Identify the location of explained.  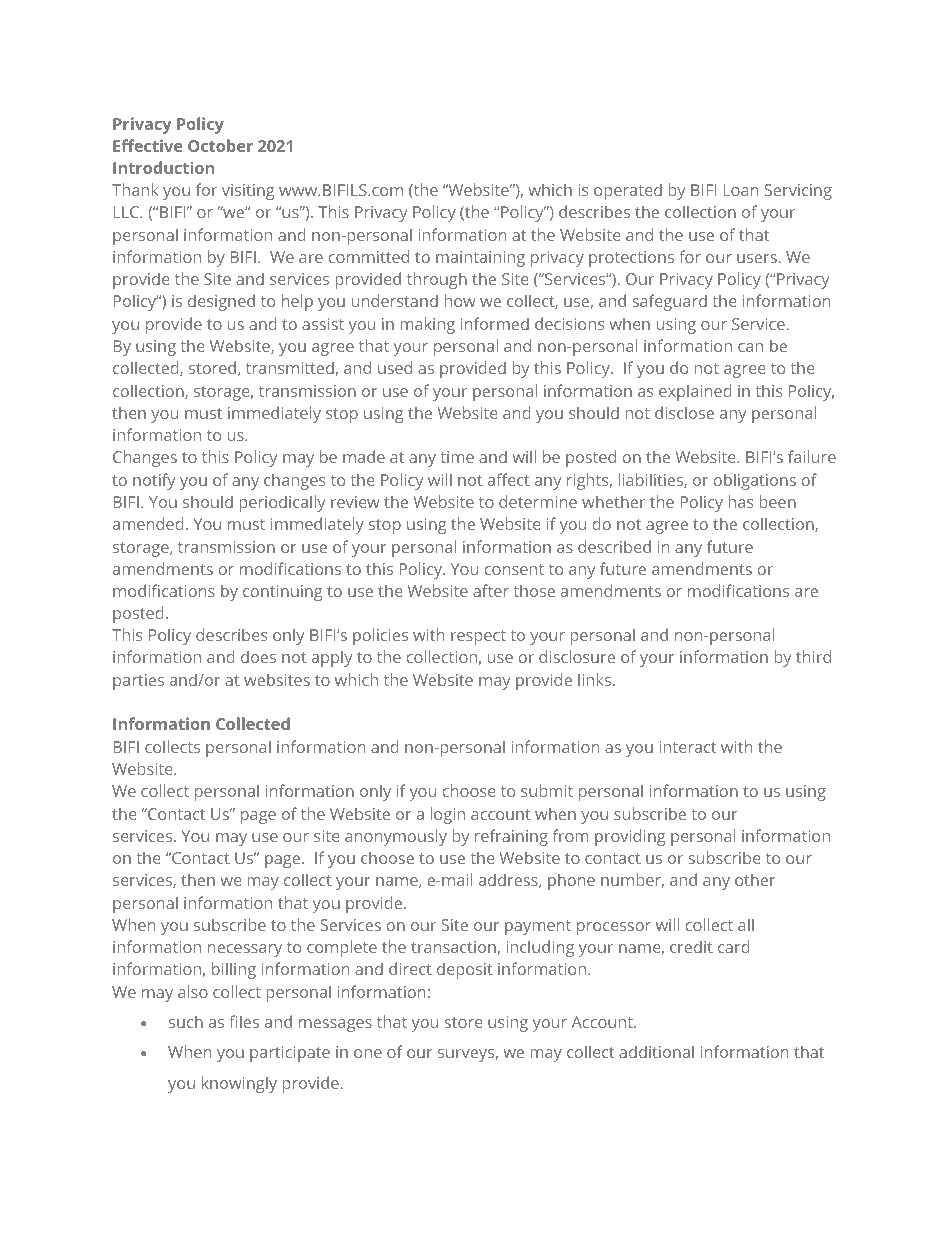
(695, 392).
